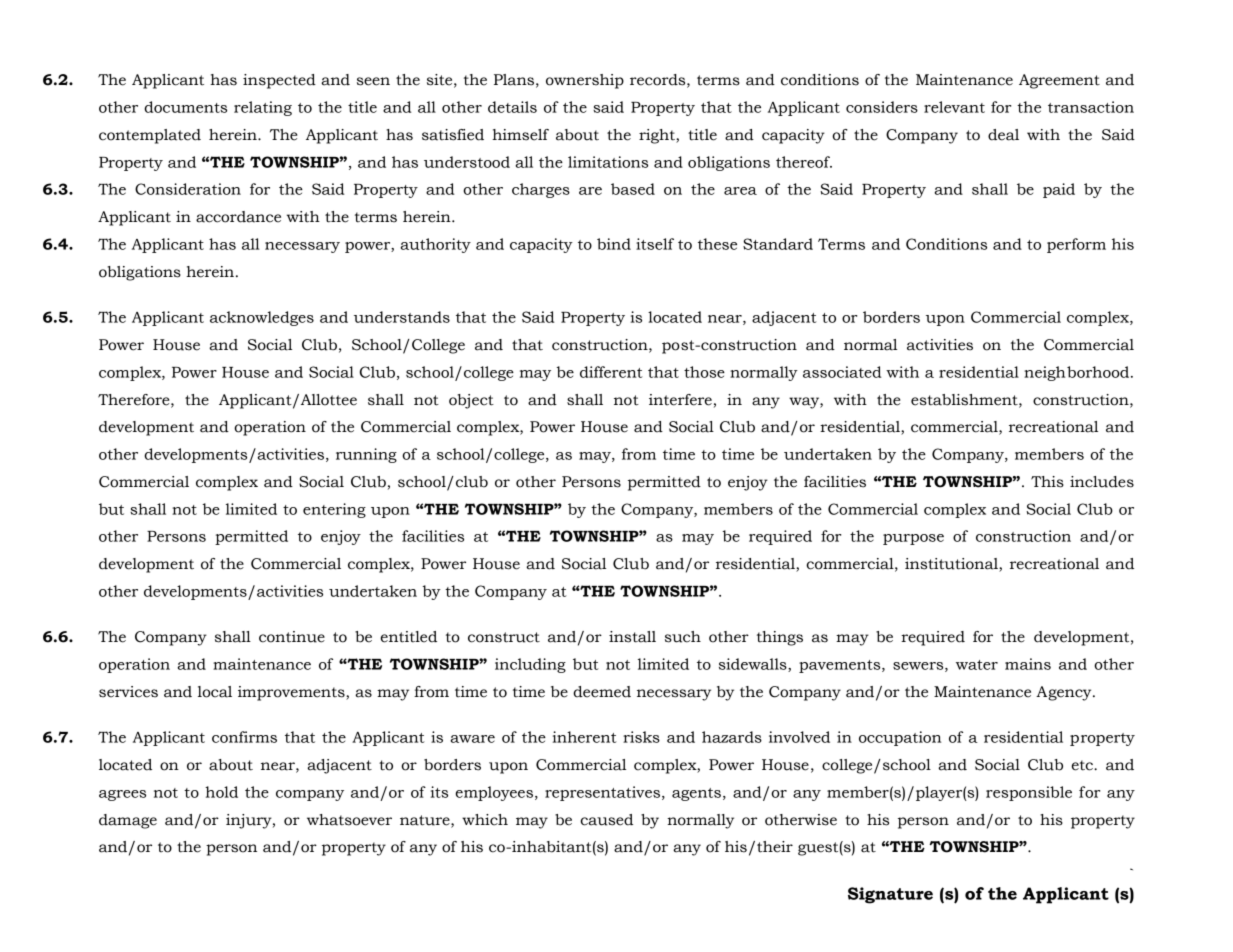 This screenshot has width=1233, height=952. I want to click on relating, so click(263, 108).
